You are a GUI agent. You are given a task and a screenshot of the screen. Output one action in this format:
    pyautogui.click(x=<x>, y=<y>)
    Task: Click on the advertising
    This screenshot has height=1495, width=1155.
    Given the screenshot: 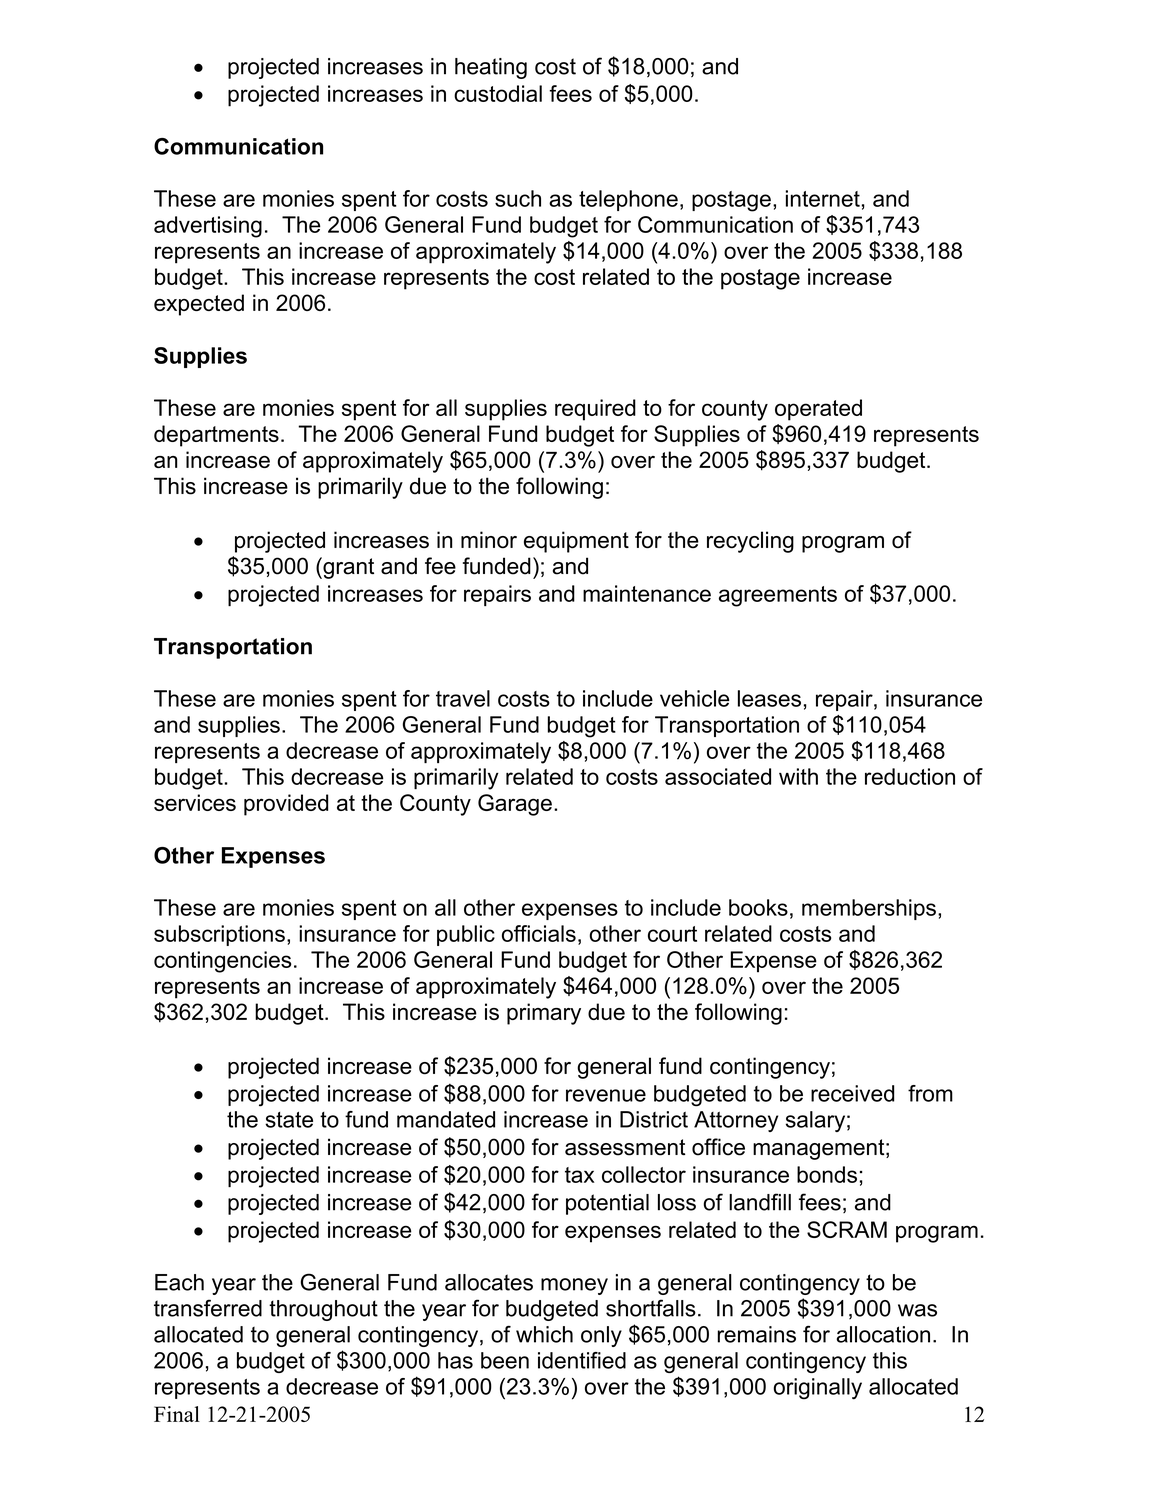 What is the action you would take?
    pyautogui.click(x=208, y=227)
